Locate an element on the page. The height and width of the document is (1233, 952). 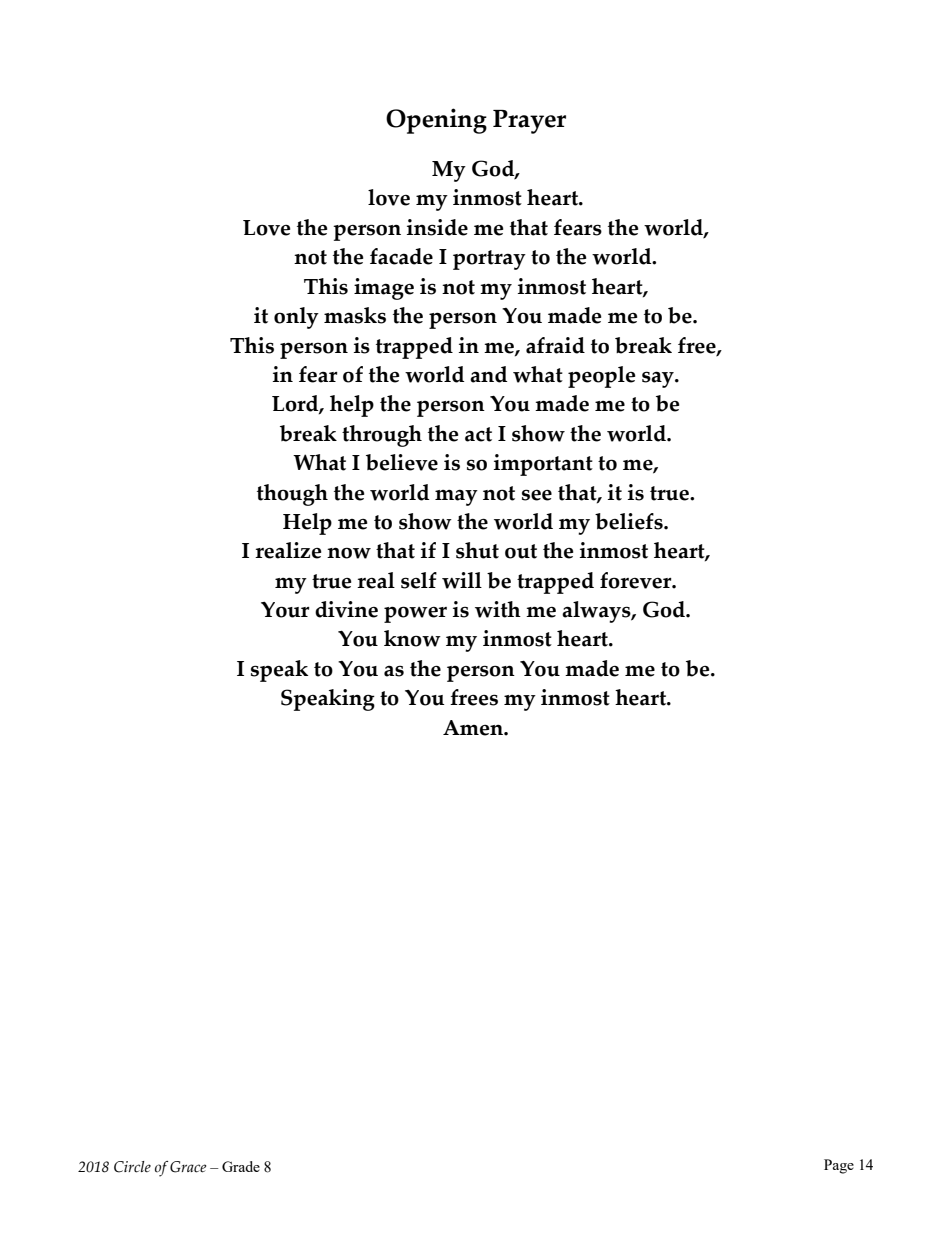
Grace is located at coordinates (188, 1167).
